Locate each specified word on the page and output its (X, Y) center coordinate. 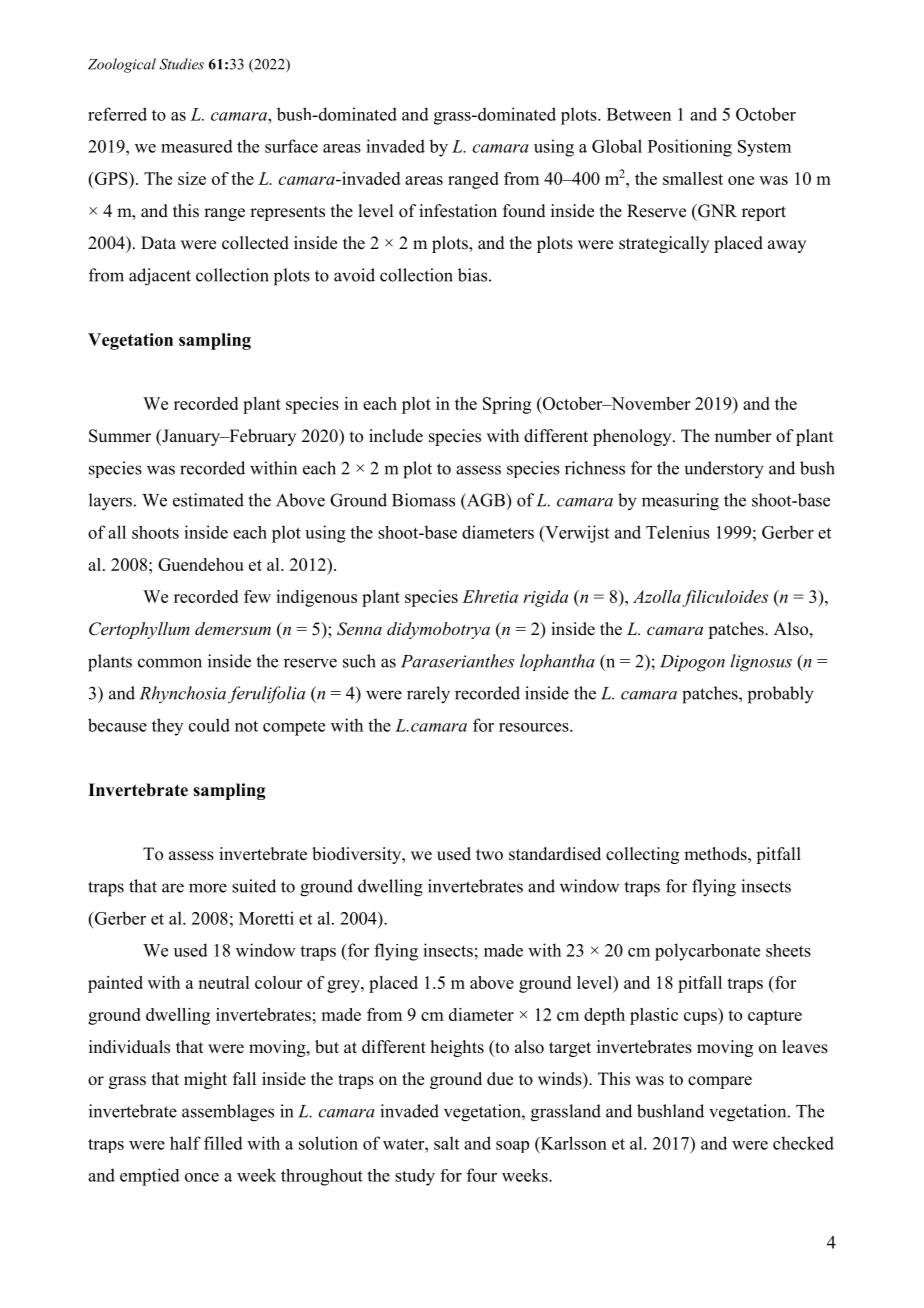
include (396, 436)
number (743, 436)
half (185, 1143)
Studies (182, 64)
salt (446, 1143)
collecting (642, 855)
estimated (208, 500)
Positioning (690, 148)
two (489, 855)
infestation (458, 211)
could (209, 725)
